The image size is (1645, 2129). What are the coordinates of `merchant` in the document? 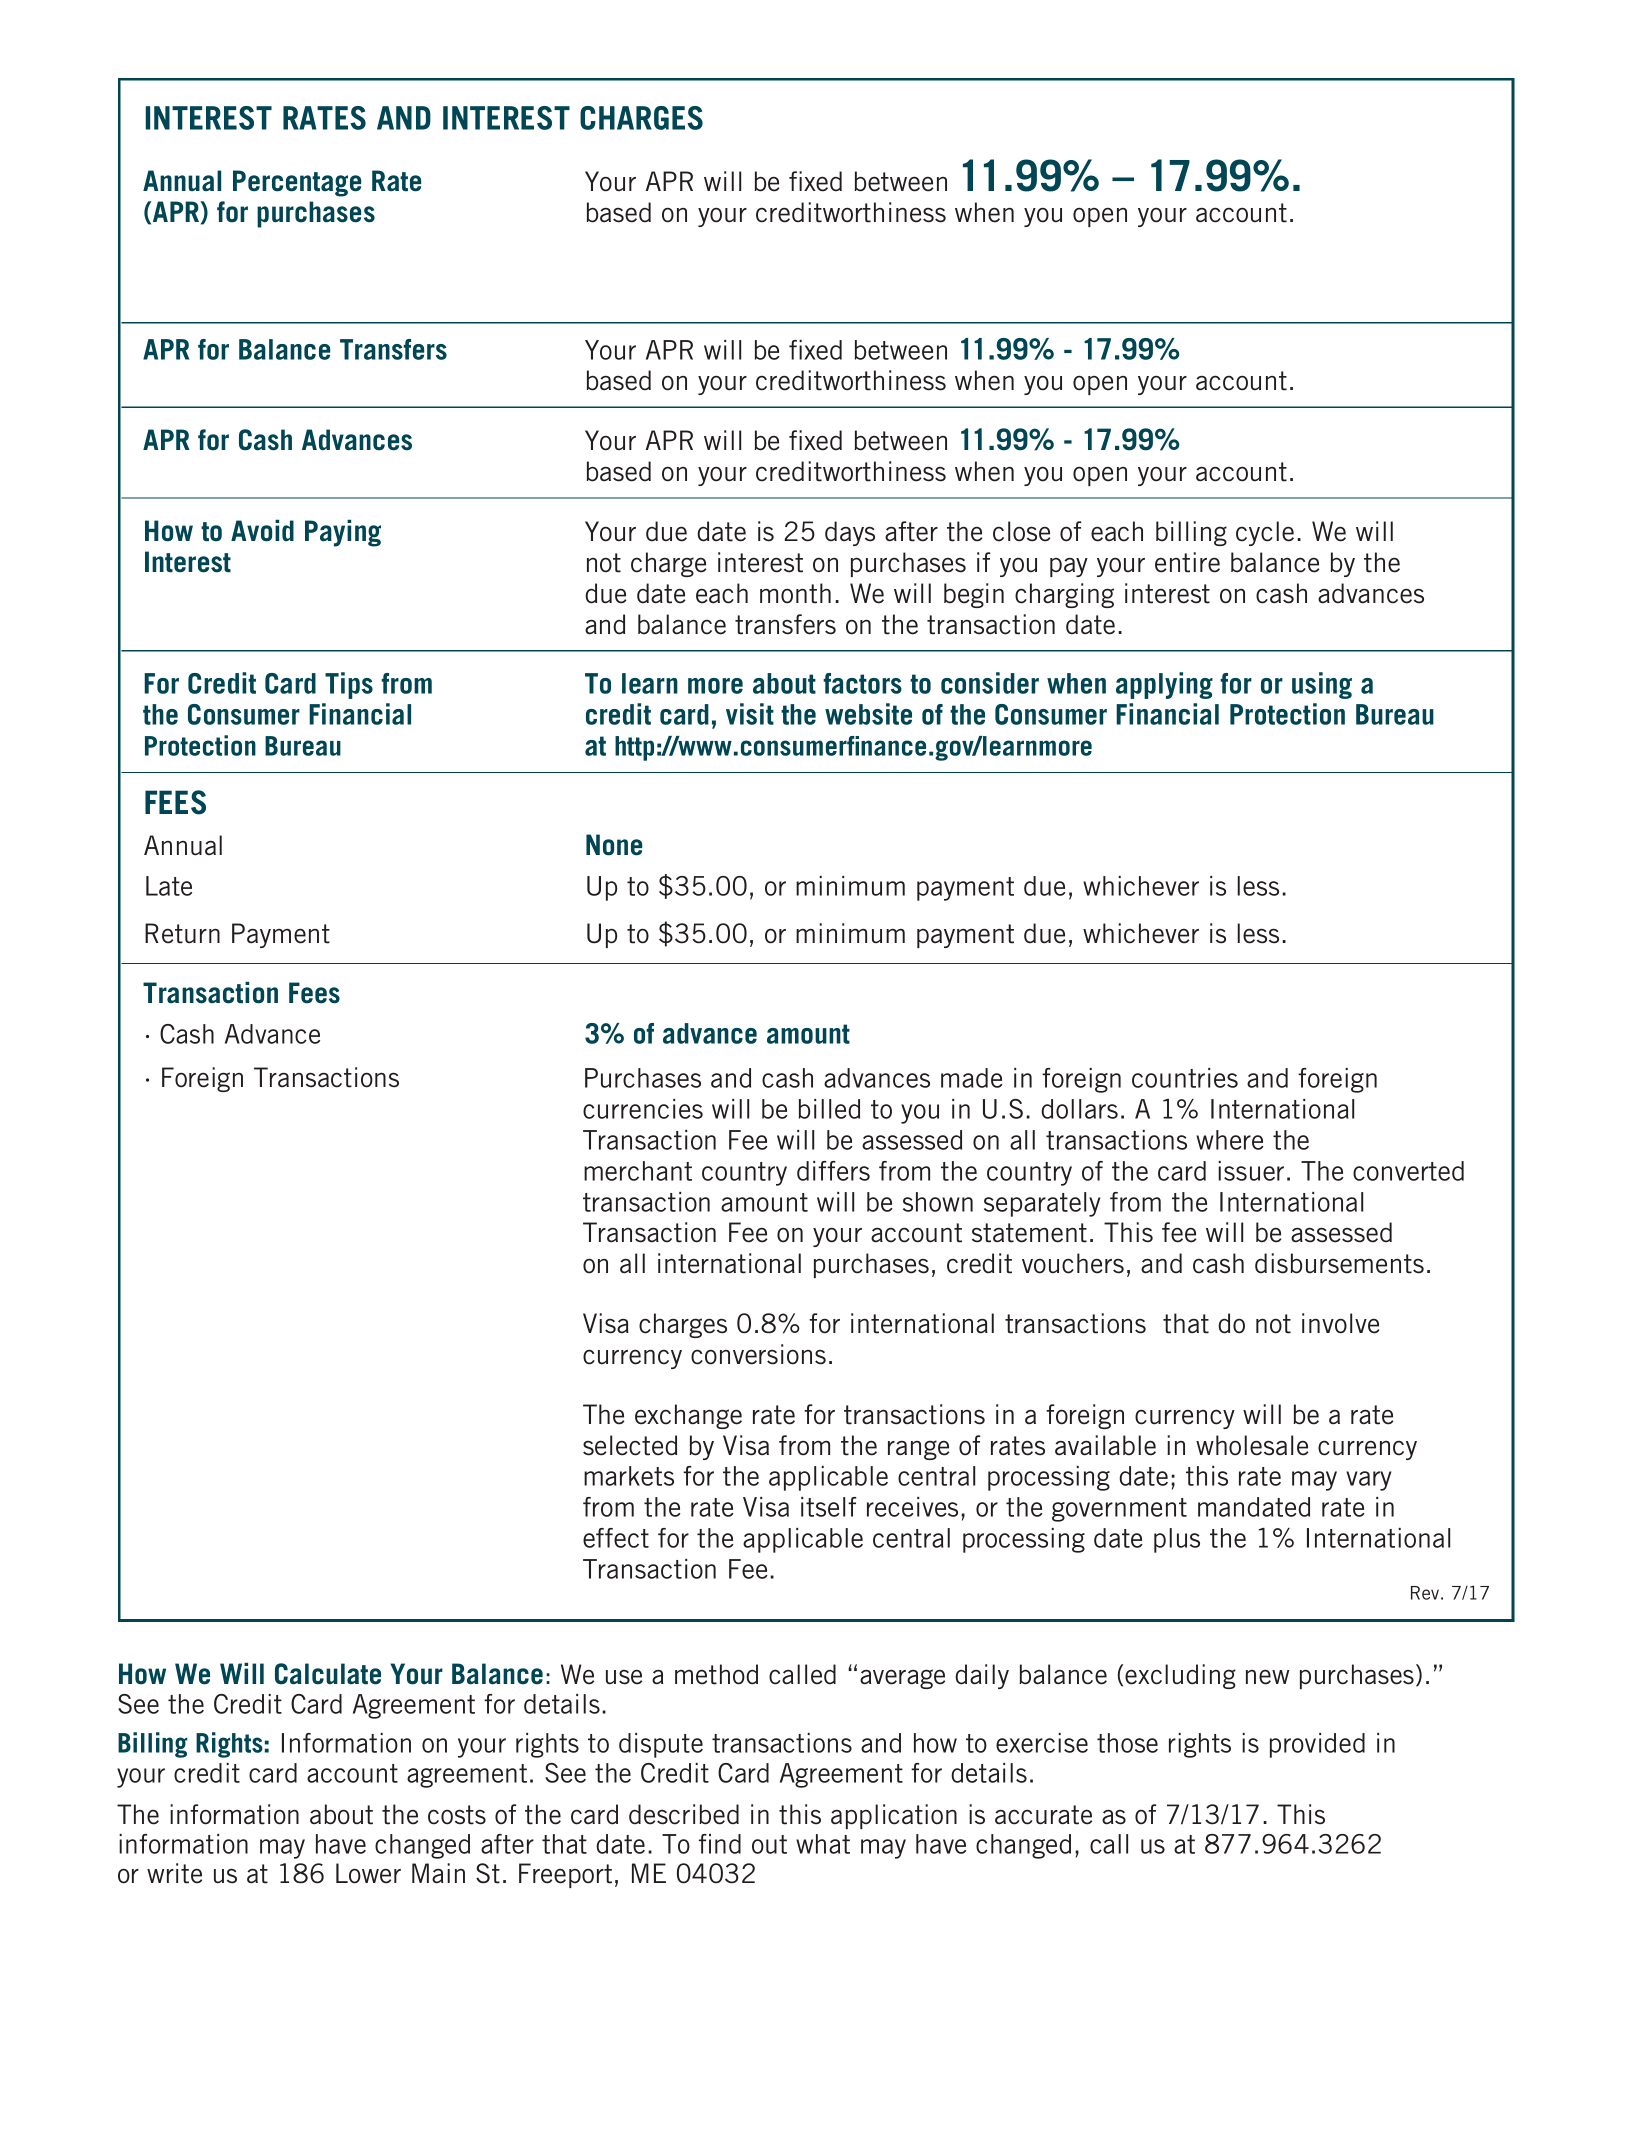 It's located at (638, 1171).
